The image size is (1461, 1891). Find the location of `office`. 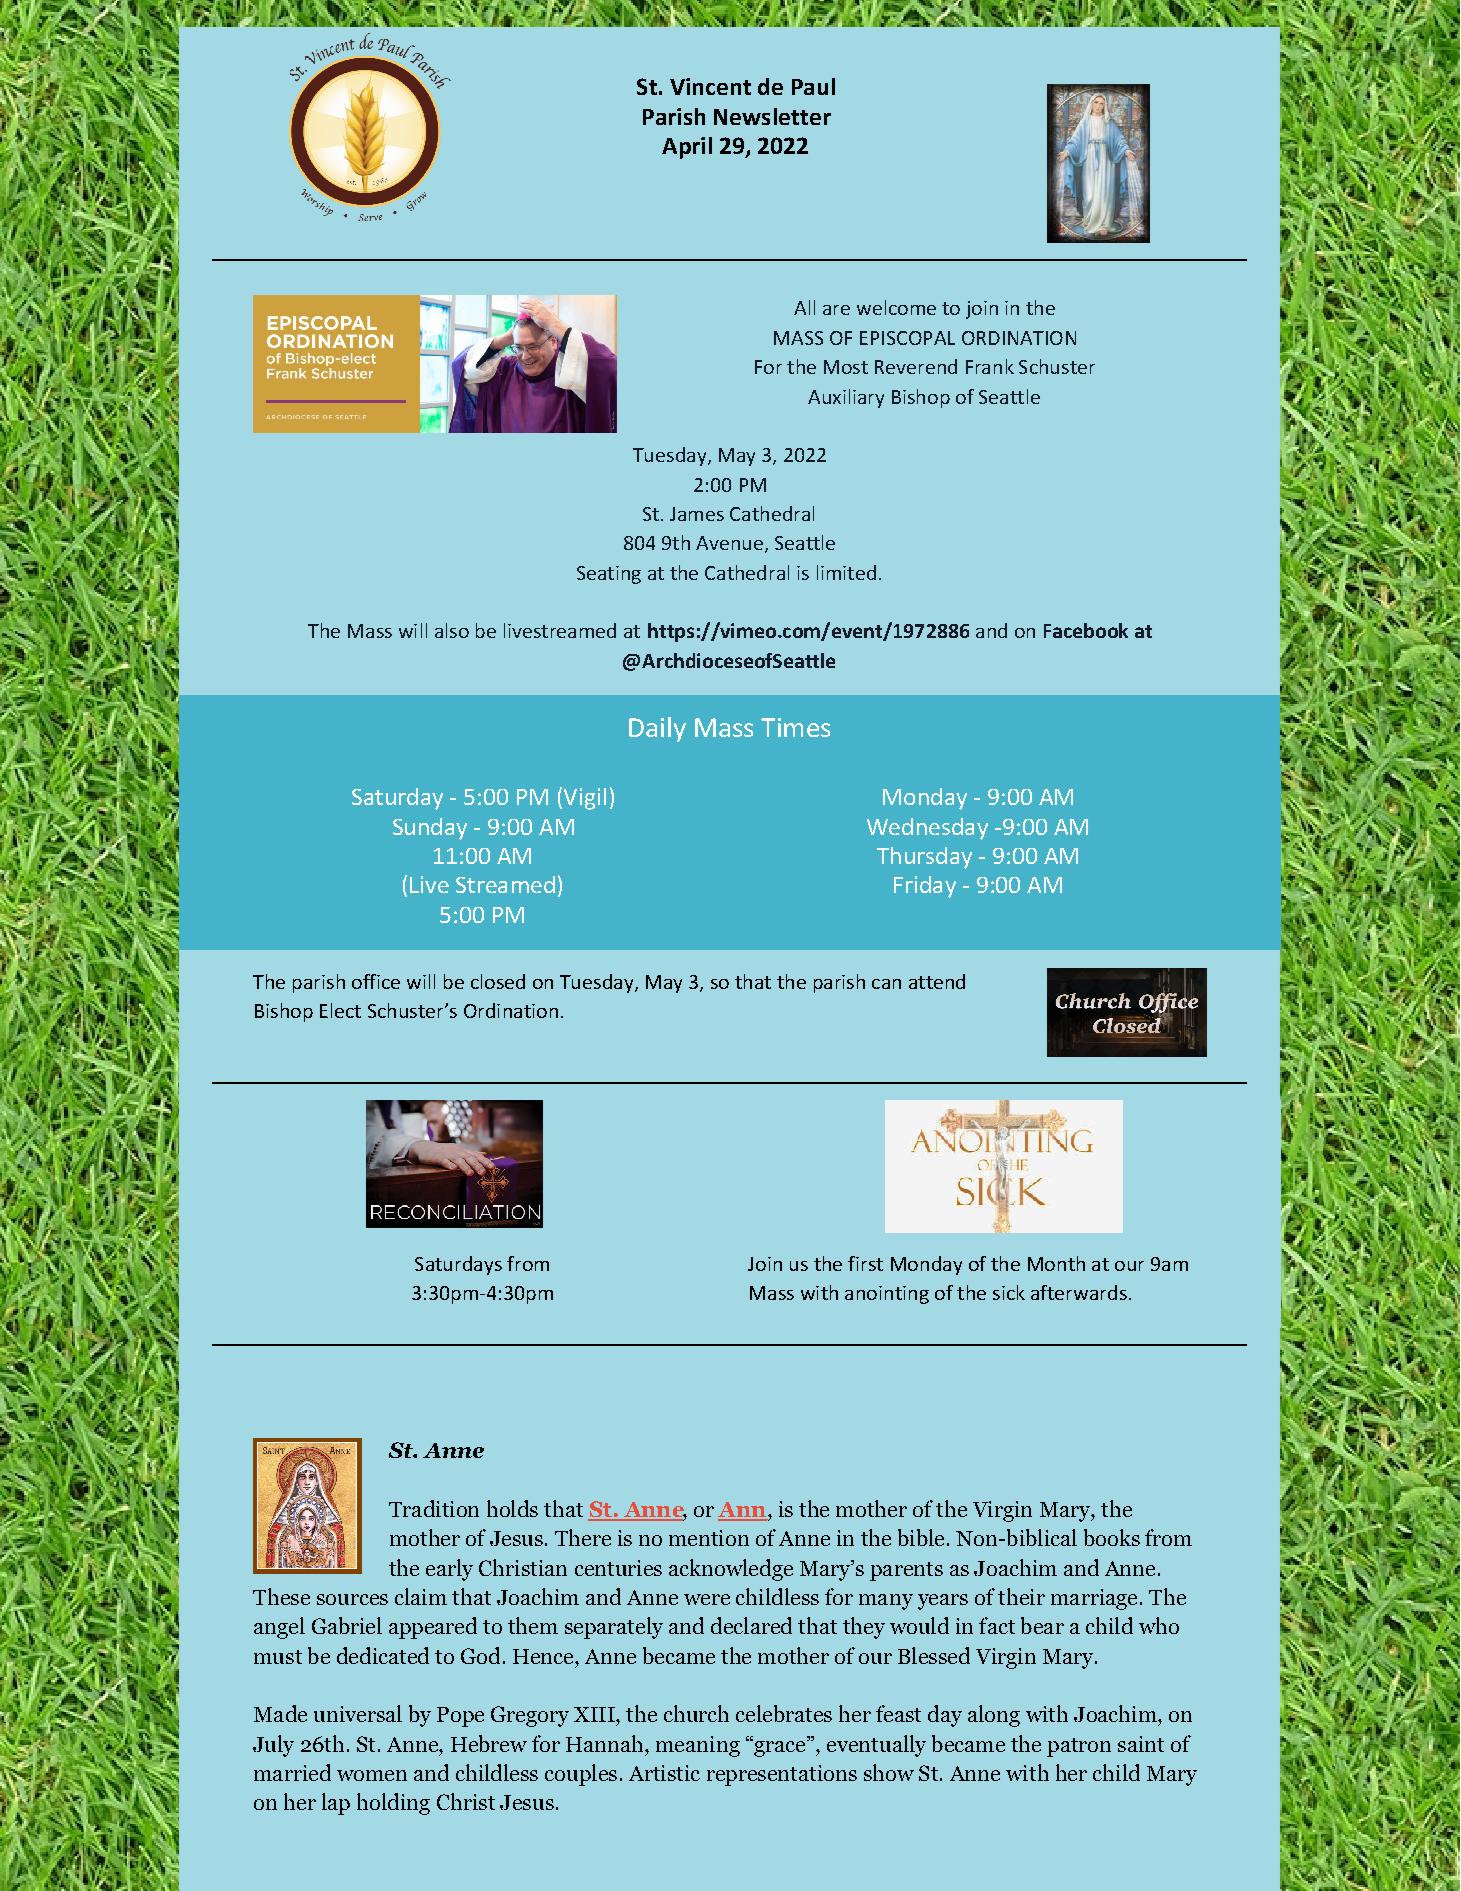

office is located at coordinates (376, 981).
